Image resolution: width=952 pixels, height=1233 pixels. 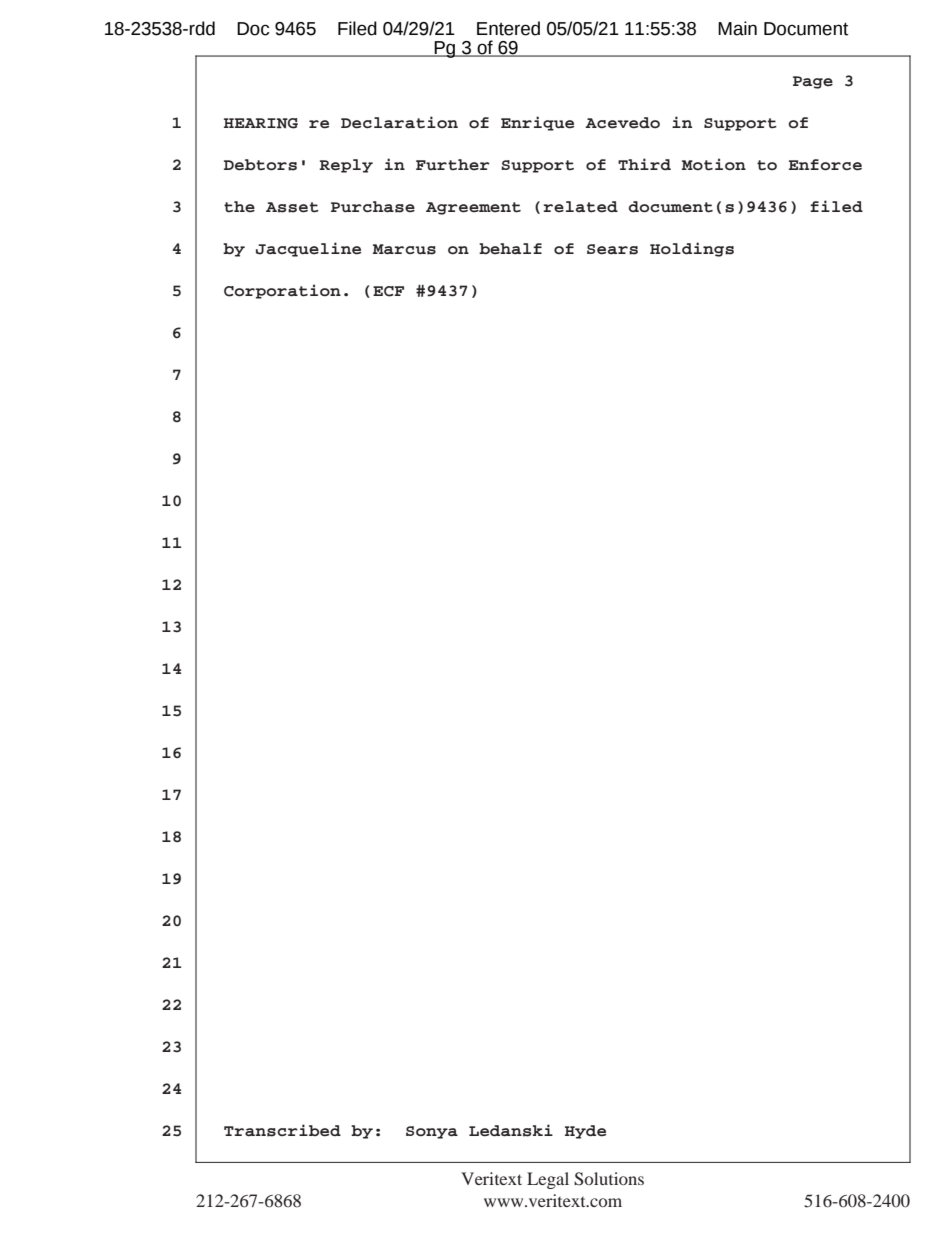 What do you see at coordinates (737, 28) in the document?
I see `Main` at bounding box center [737, 28].
